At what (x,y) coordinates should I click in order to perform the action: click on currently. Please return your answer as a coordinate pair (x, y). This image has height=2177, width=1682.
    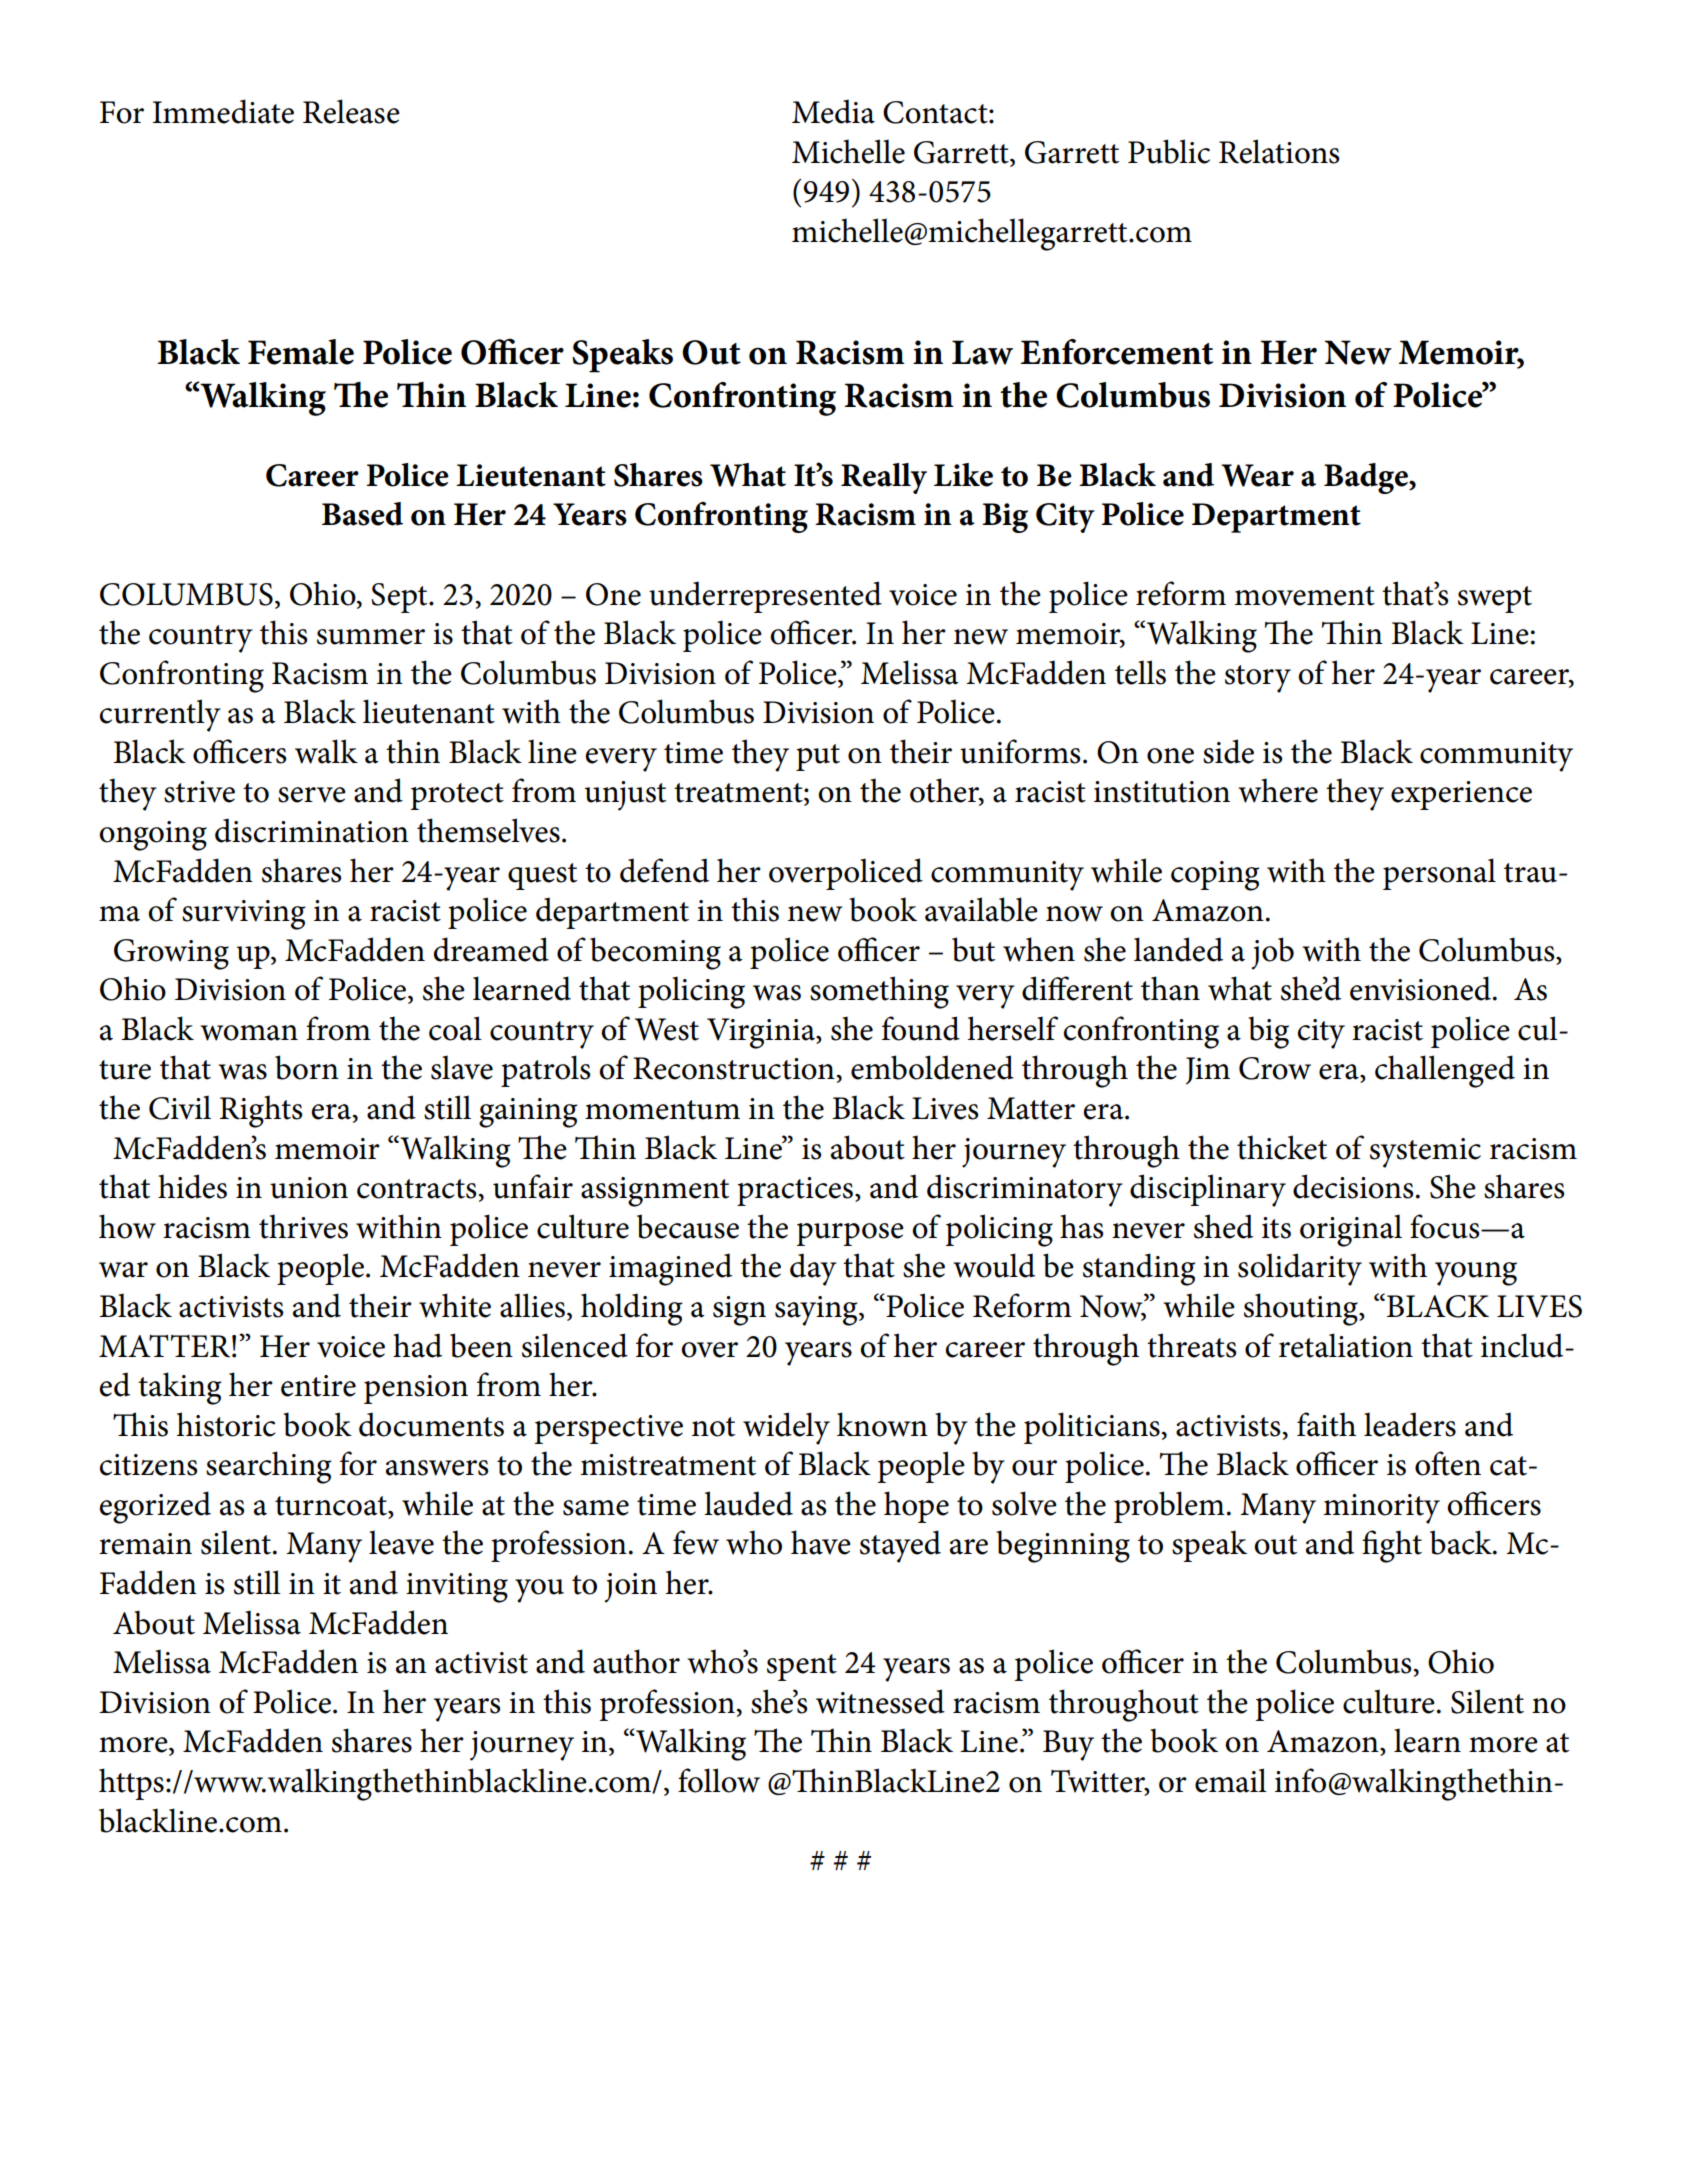
    Looking at the image, I should click on (160, 715).
